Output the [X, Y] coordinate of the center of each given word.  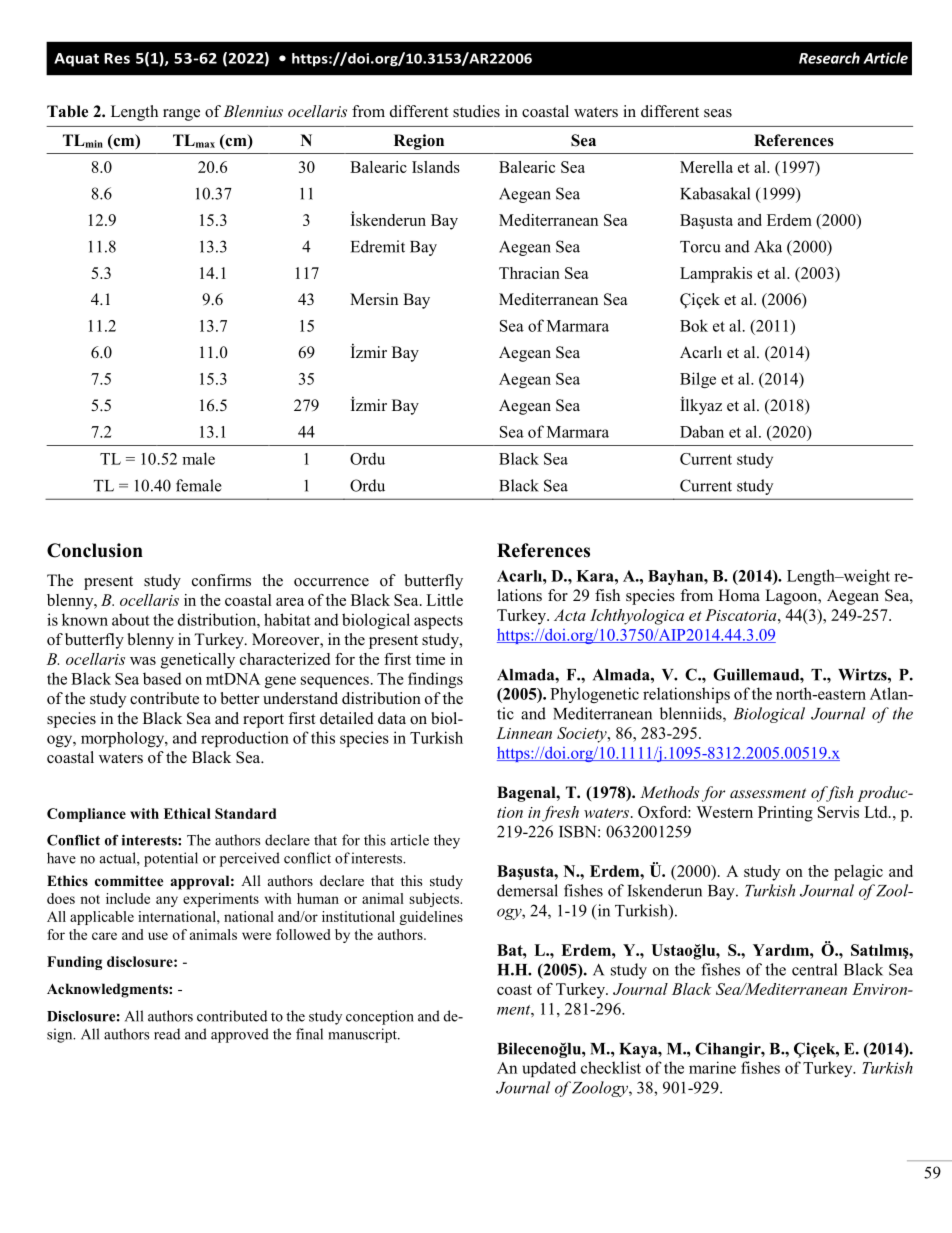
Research [829, 58]
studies [476, 111]
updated [549, 1069]
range [181, 115]
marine [712, 1067]
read [167, 1034]
